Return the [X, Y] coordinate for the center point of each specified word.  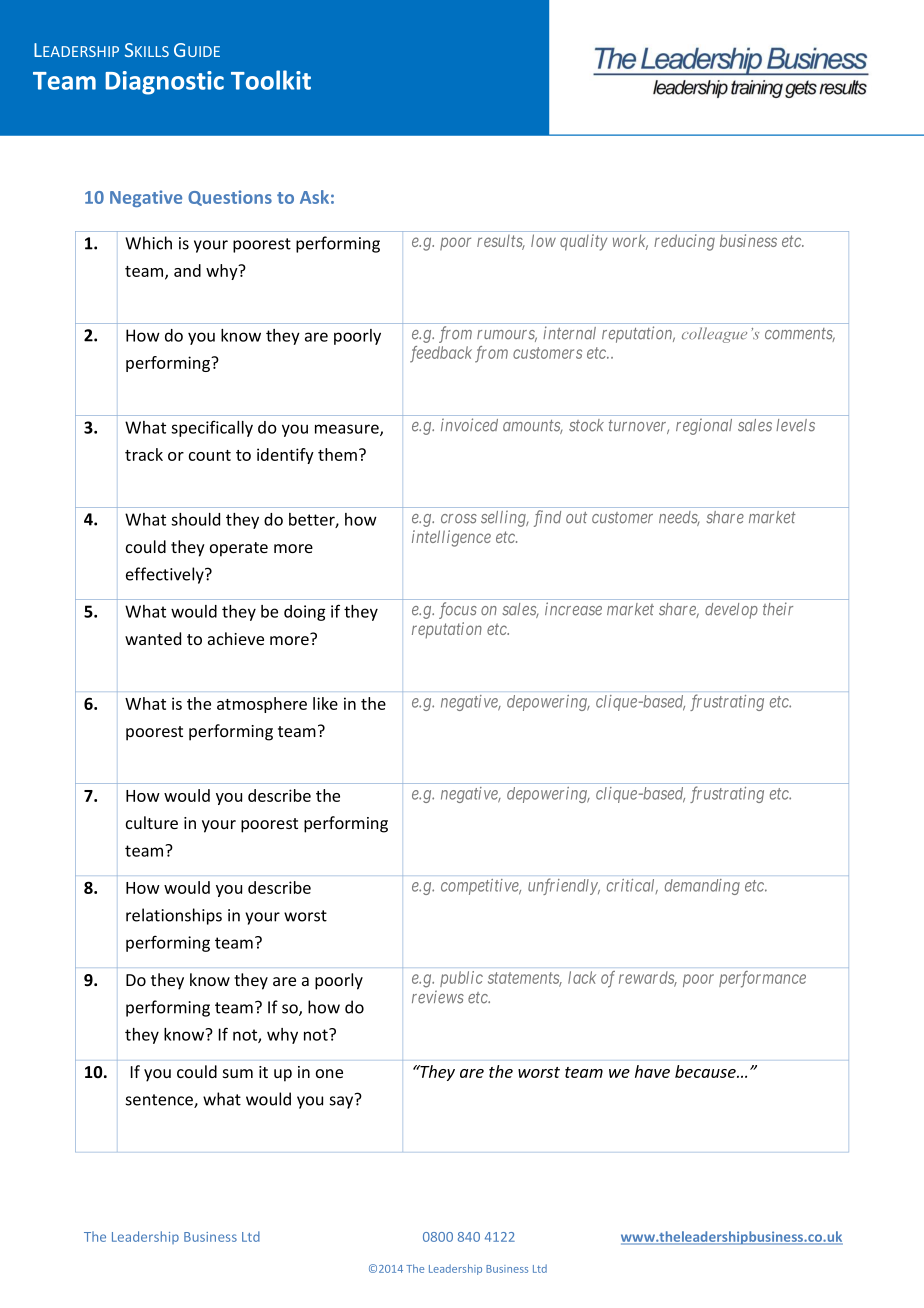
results [501, 242]
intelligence [451, 538]
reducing [684, 242]
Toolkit [271, 80]
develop [731, 611]
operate [239, 549]
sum [238, 1073]
